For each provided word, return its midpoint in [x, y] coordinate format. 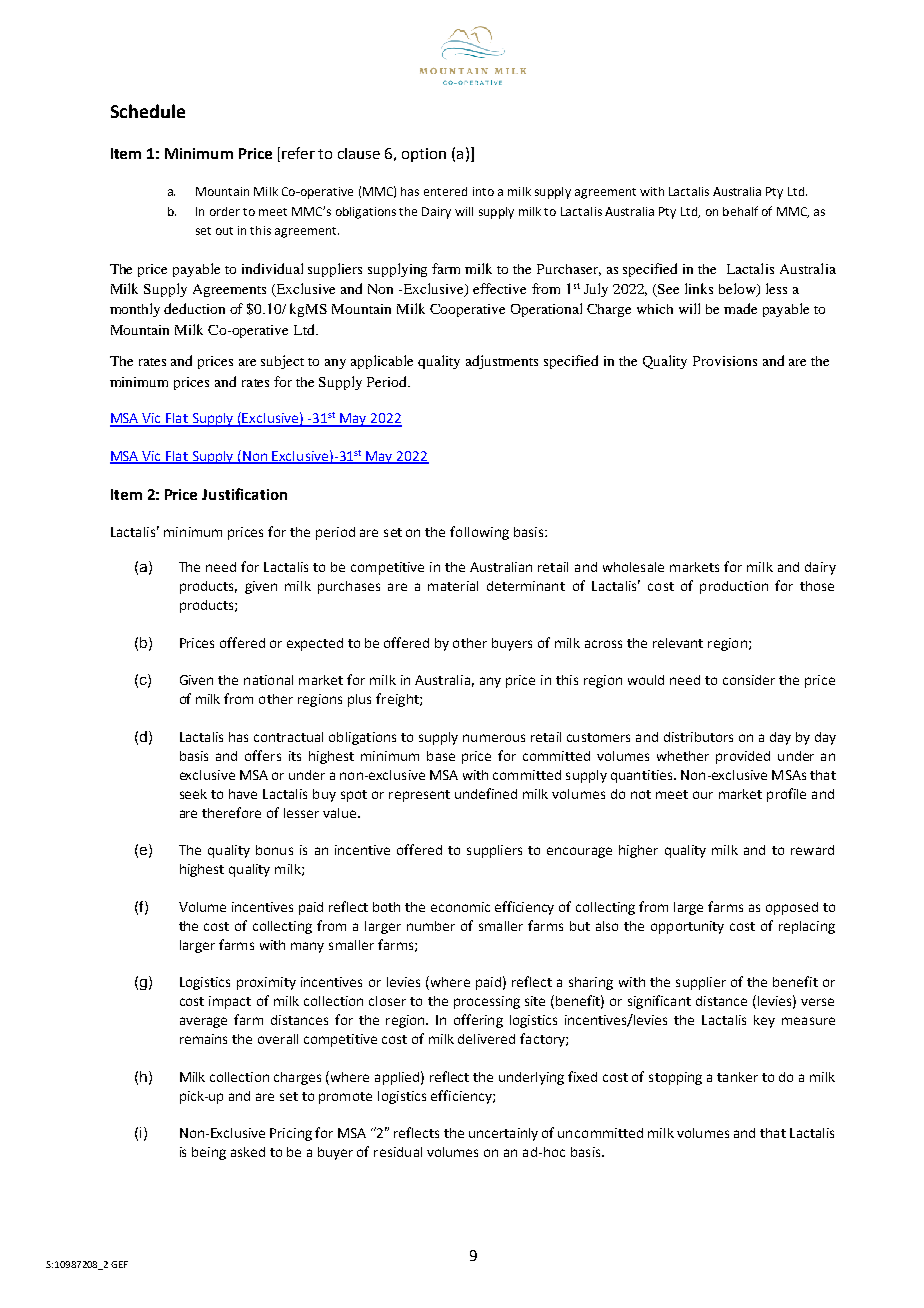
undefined [486, 793]
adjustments [502, 362]
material [453, 586]
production [734, 587]
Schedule [148, 111]
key [764, 1021]
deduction [194, 308]
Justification [244, 494]
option [424, 155]
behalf [740, 211]
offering [478, 1021]
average [203, 1022]
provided [743, 757]
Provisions [725, 361]
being [209, 1153]
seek [193, 794]
